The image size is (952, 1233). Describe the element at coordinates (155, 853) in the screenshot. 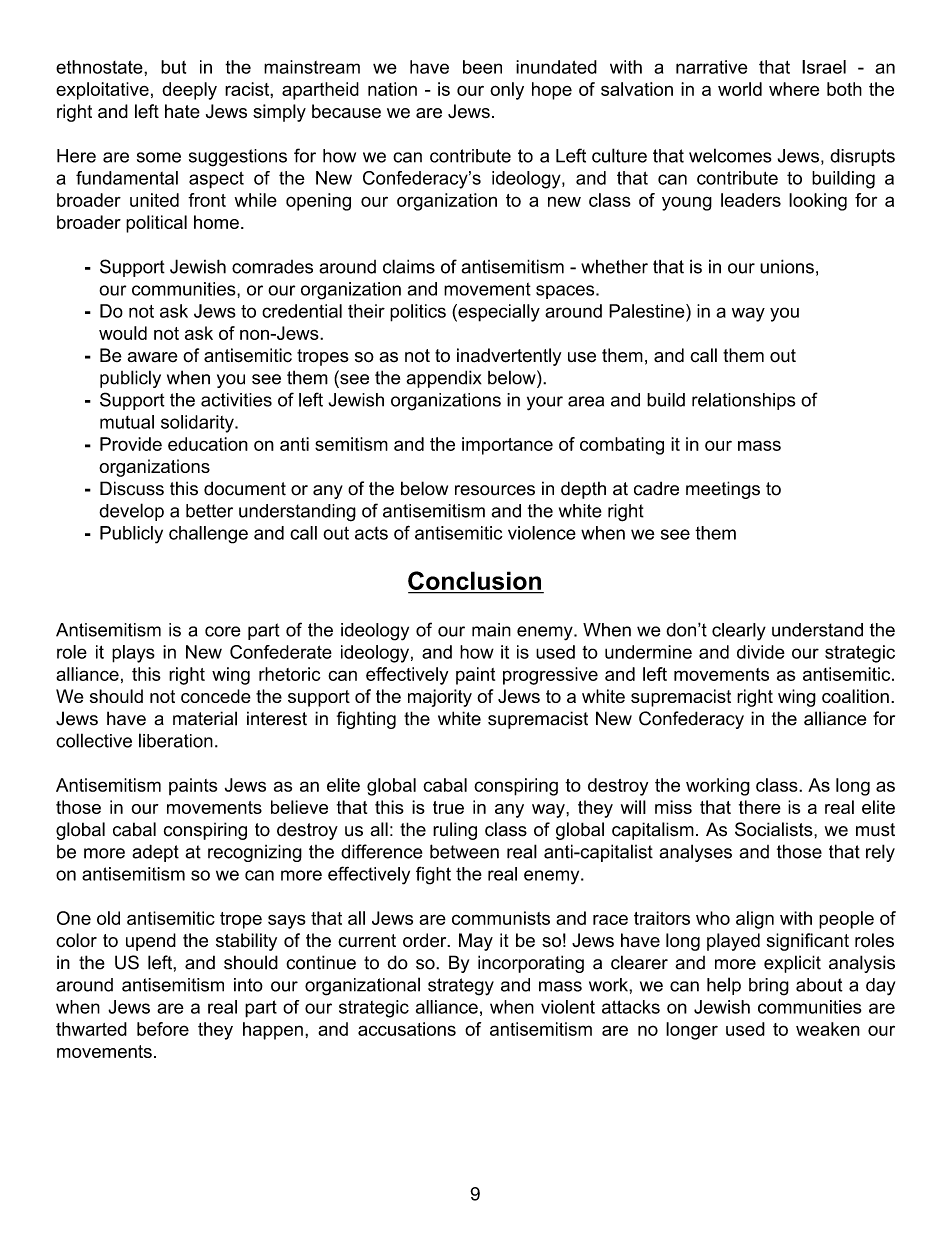

I see `adept` at that location.
